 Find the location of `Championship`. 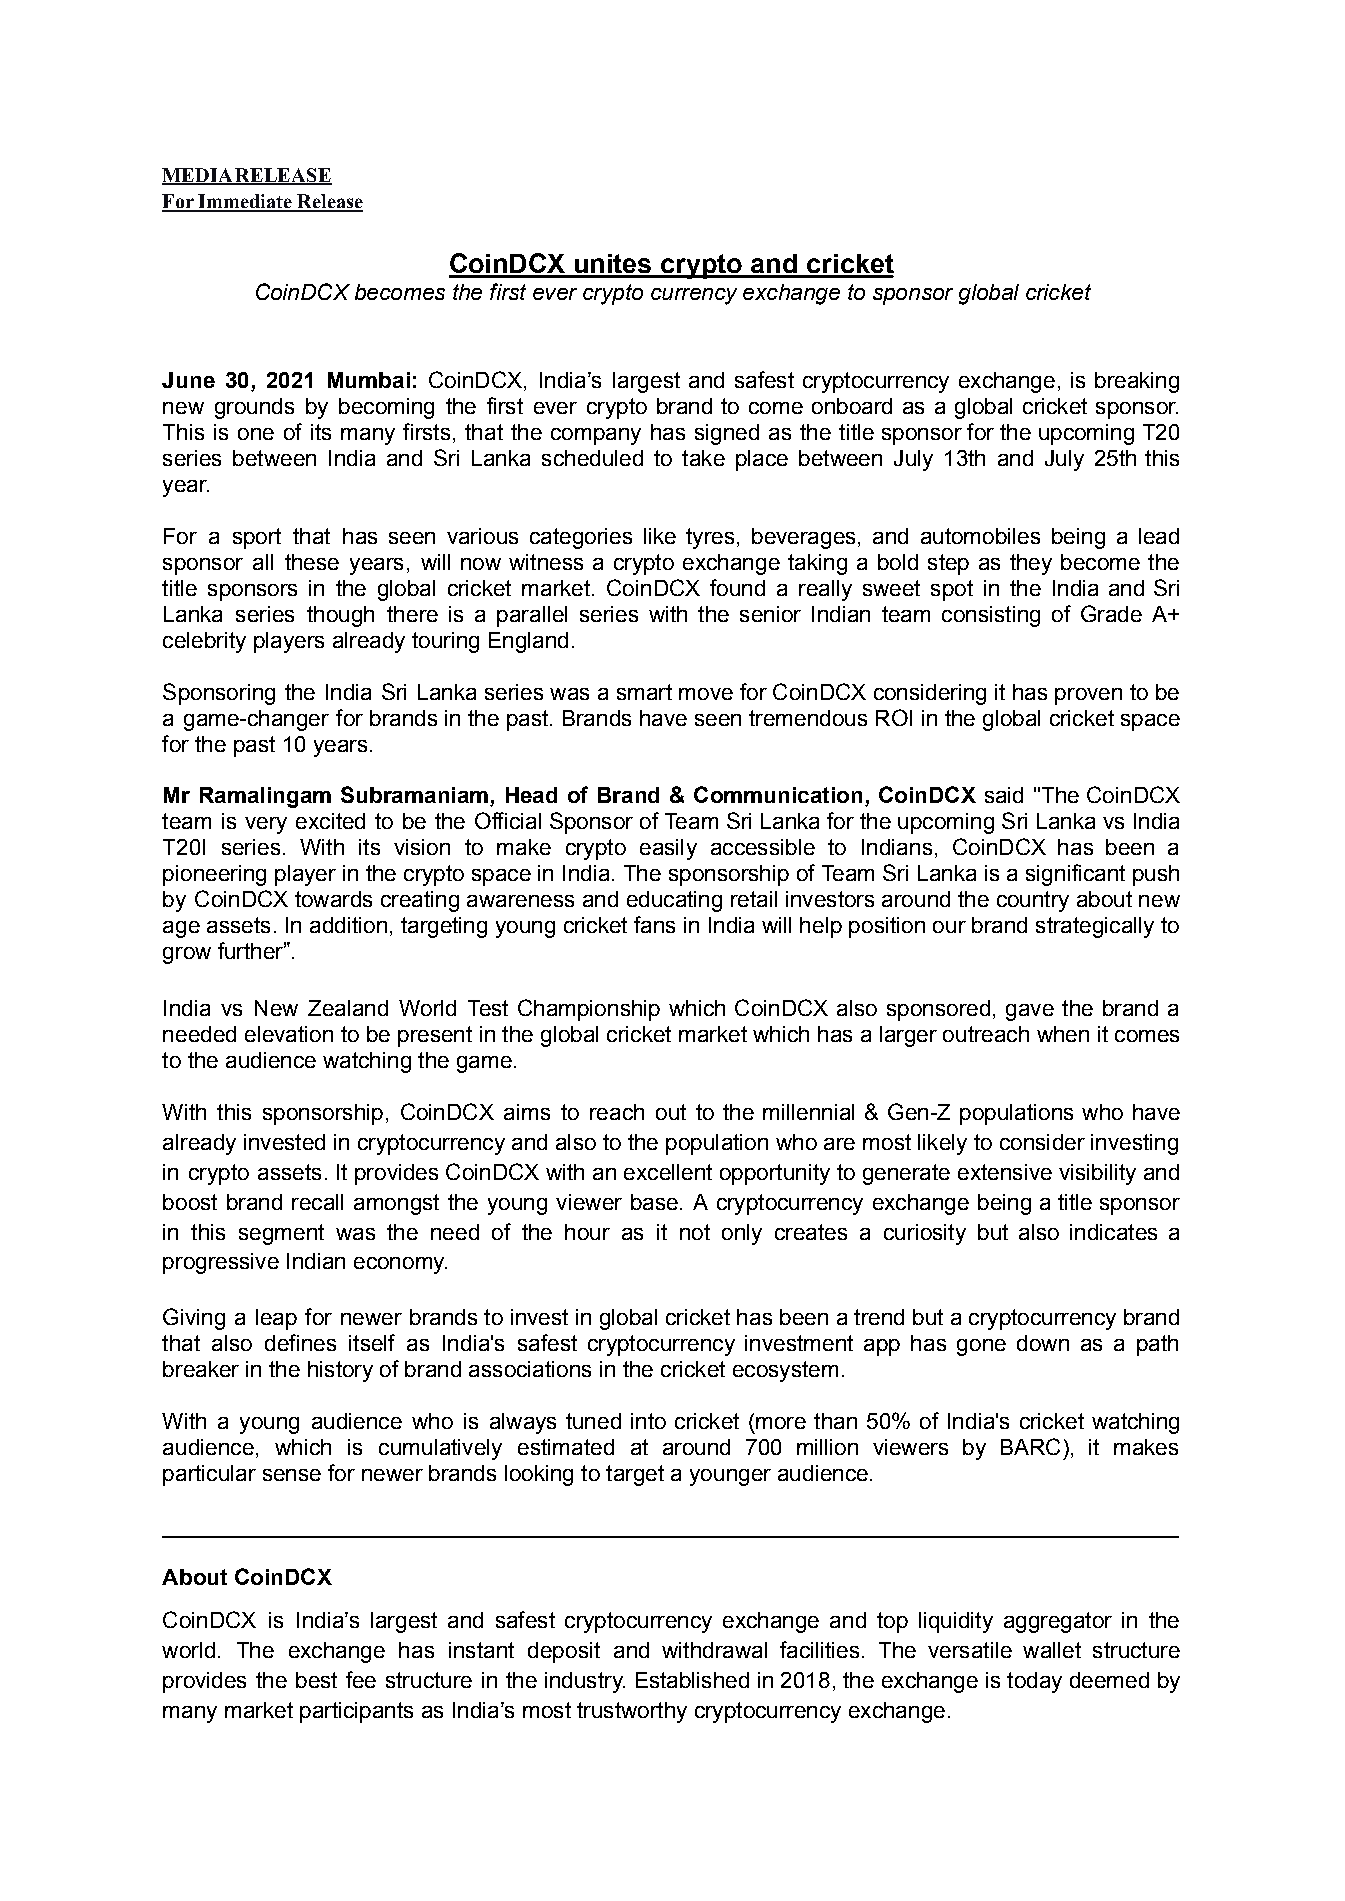

Championship is located at coordinates (589, 1010).
